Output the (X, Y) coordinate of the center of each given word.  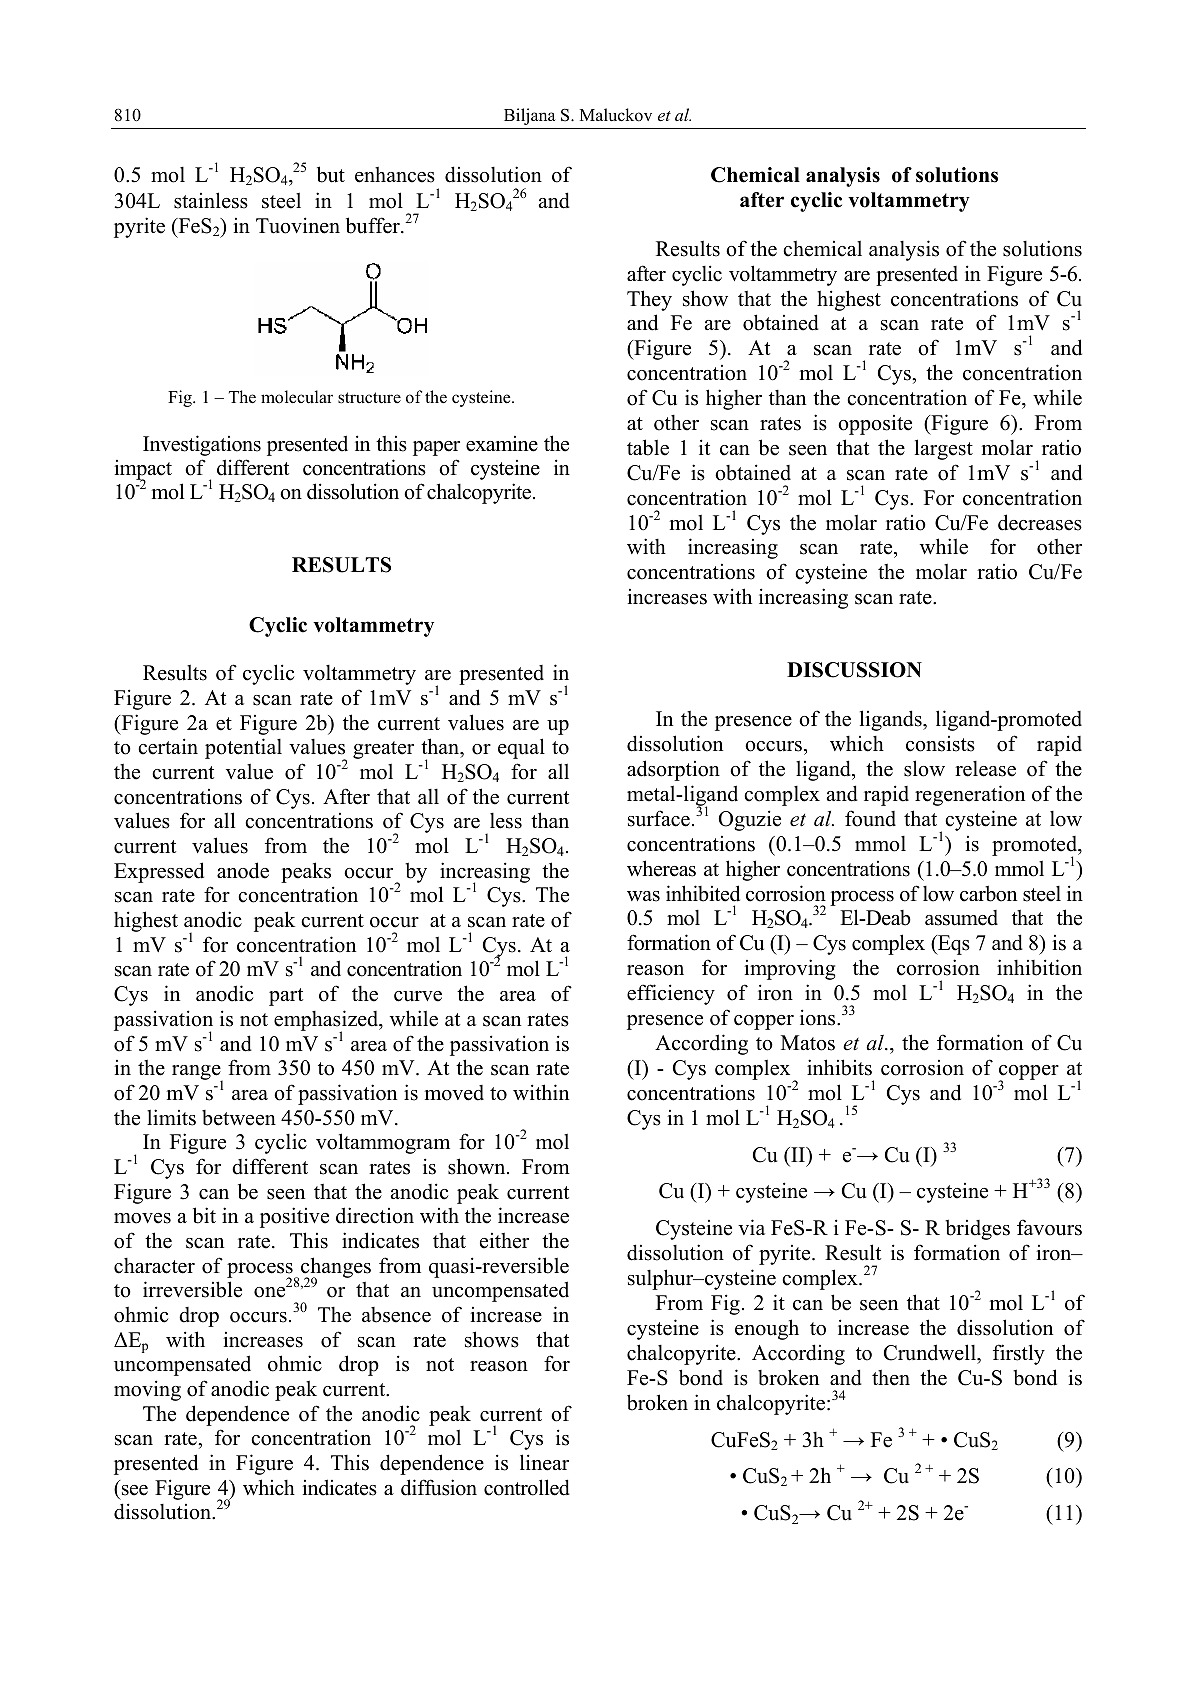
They (649, 300)
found (870, 818)
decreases (1040, 522)
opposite (875, 425)
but (331, 174)
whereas (661, 868)
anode (243, 870)
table (648, 447)
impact (143, 471)
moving (147, 1390)
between (239, 1118)
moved (454, 1093)
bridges (977, 1229)
